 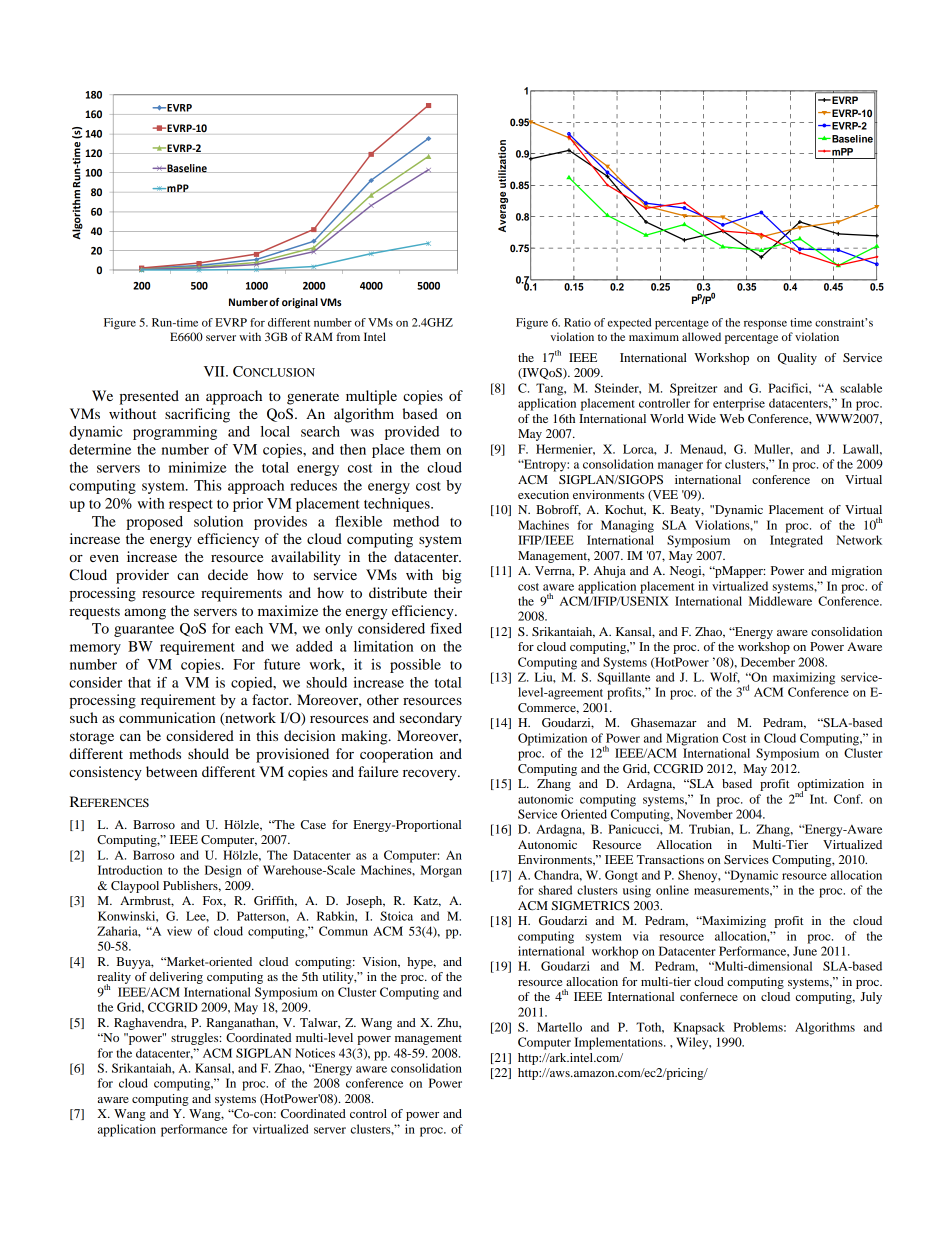 I want to click on Transactions, so click(x=670, y=859).
